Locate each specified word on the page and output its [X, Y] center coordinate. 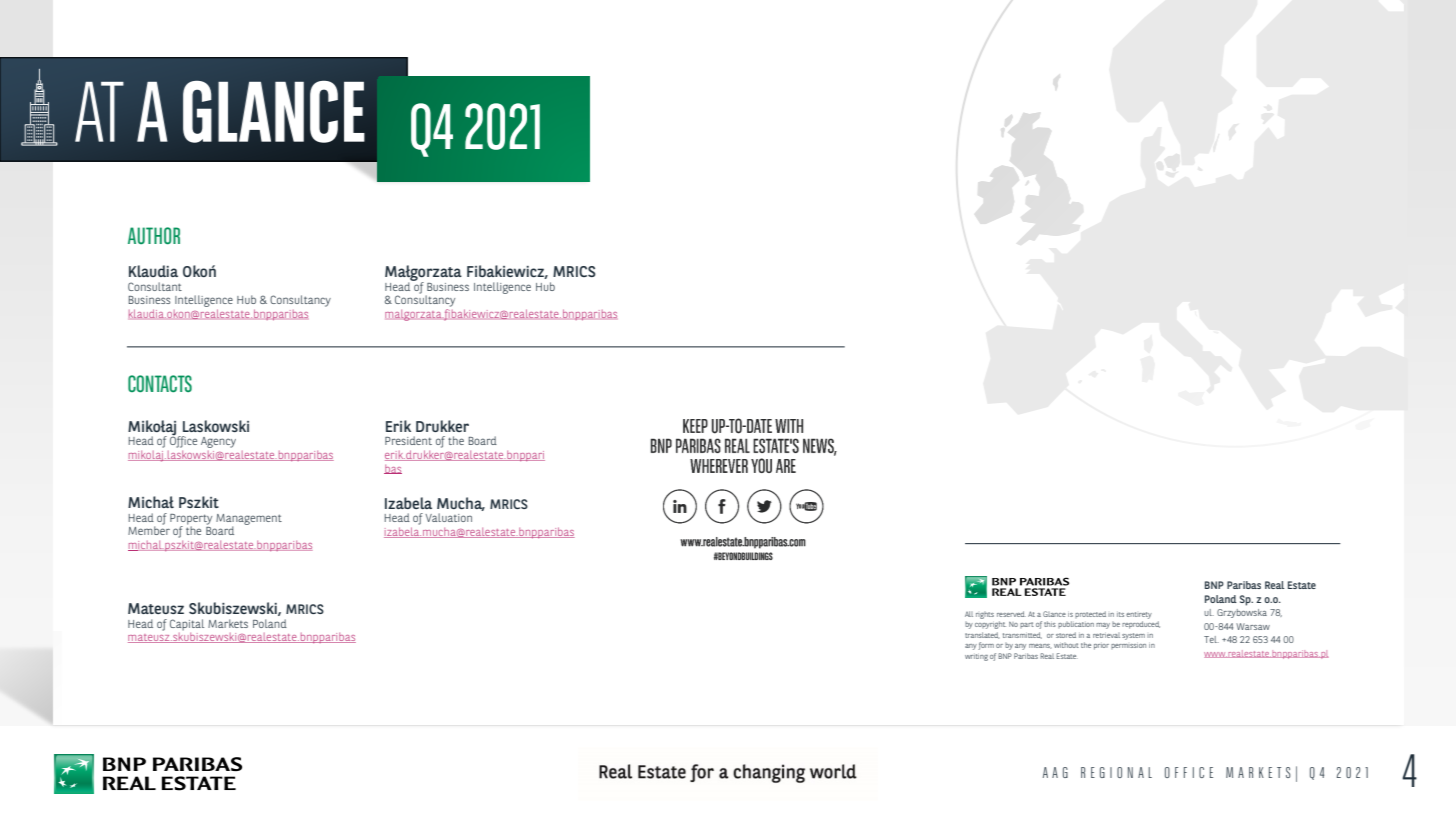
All [969, 614]
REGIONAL [1116, 772]
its [1120, 614]
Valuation [448, 517]
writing [976, 657]
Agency [218, 442]
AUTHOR [154, 235]
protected [1090, 614]
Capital [187, 625]
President [408, 440]
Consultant [155, 286]
